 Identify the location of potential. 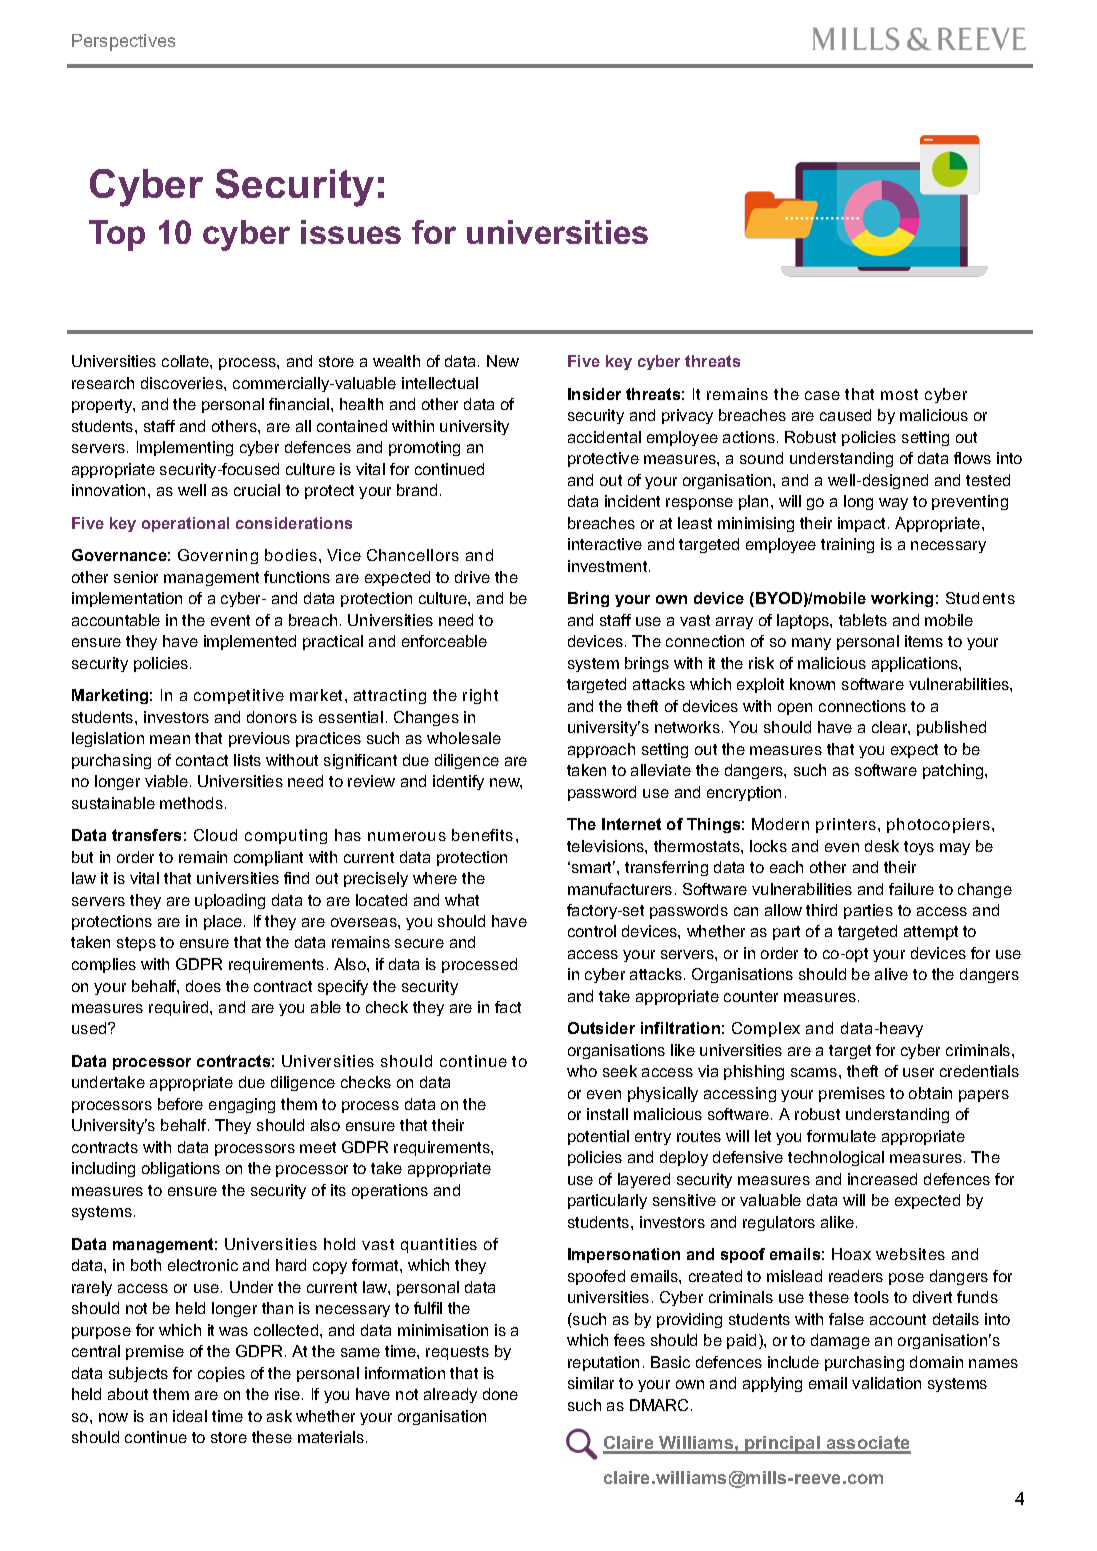
(598, 1137).
